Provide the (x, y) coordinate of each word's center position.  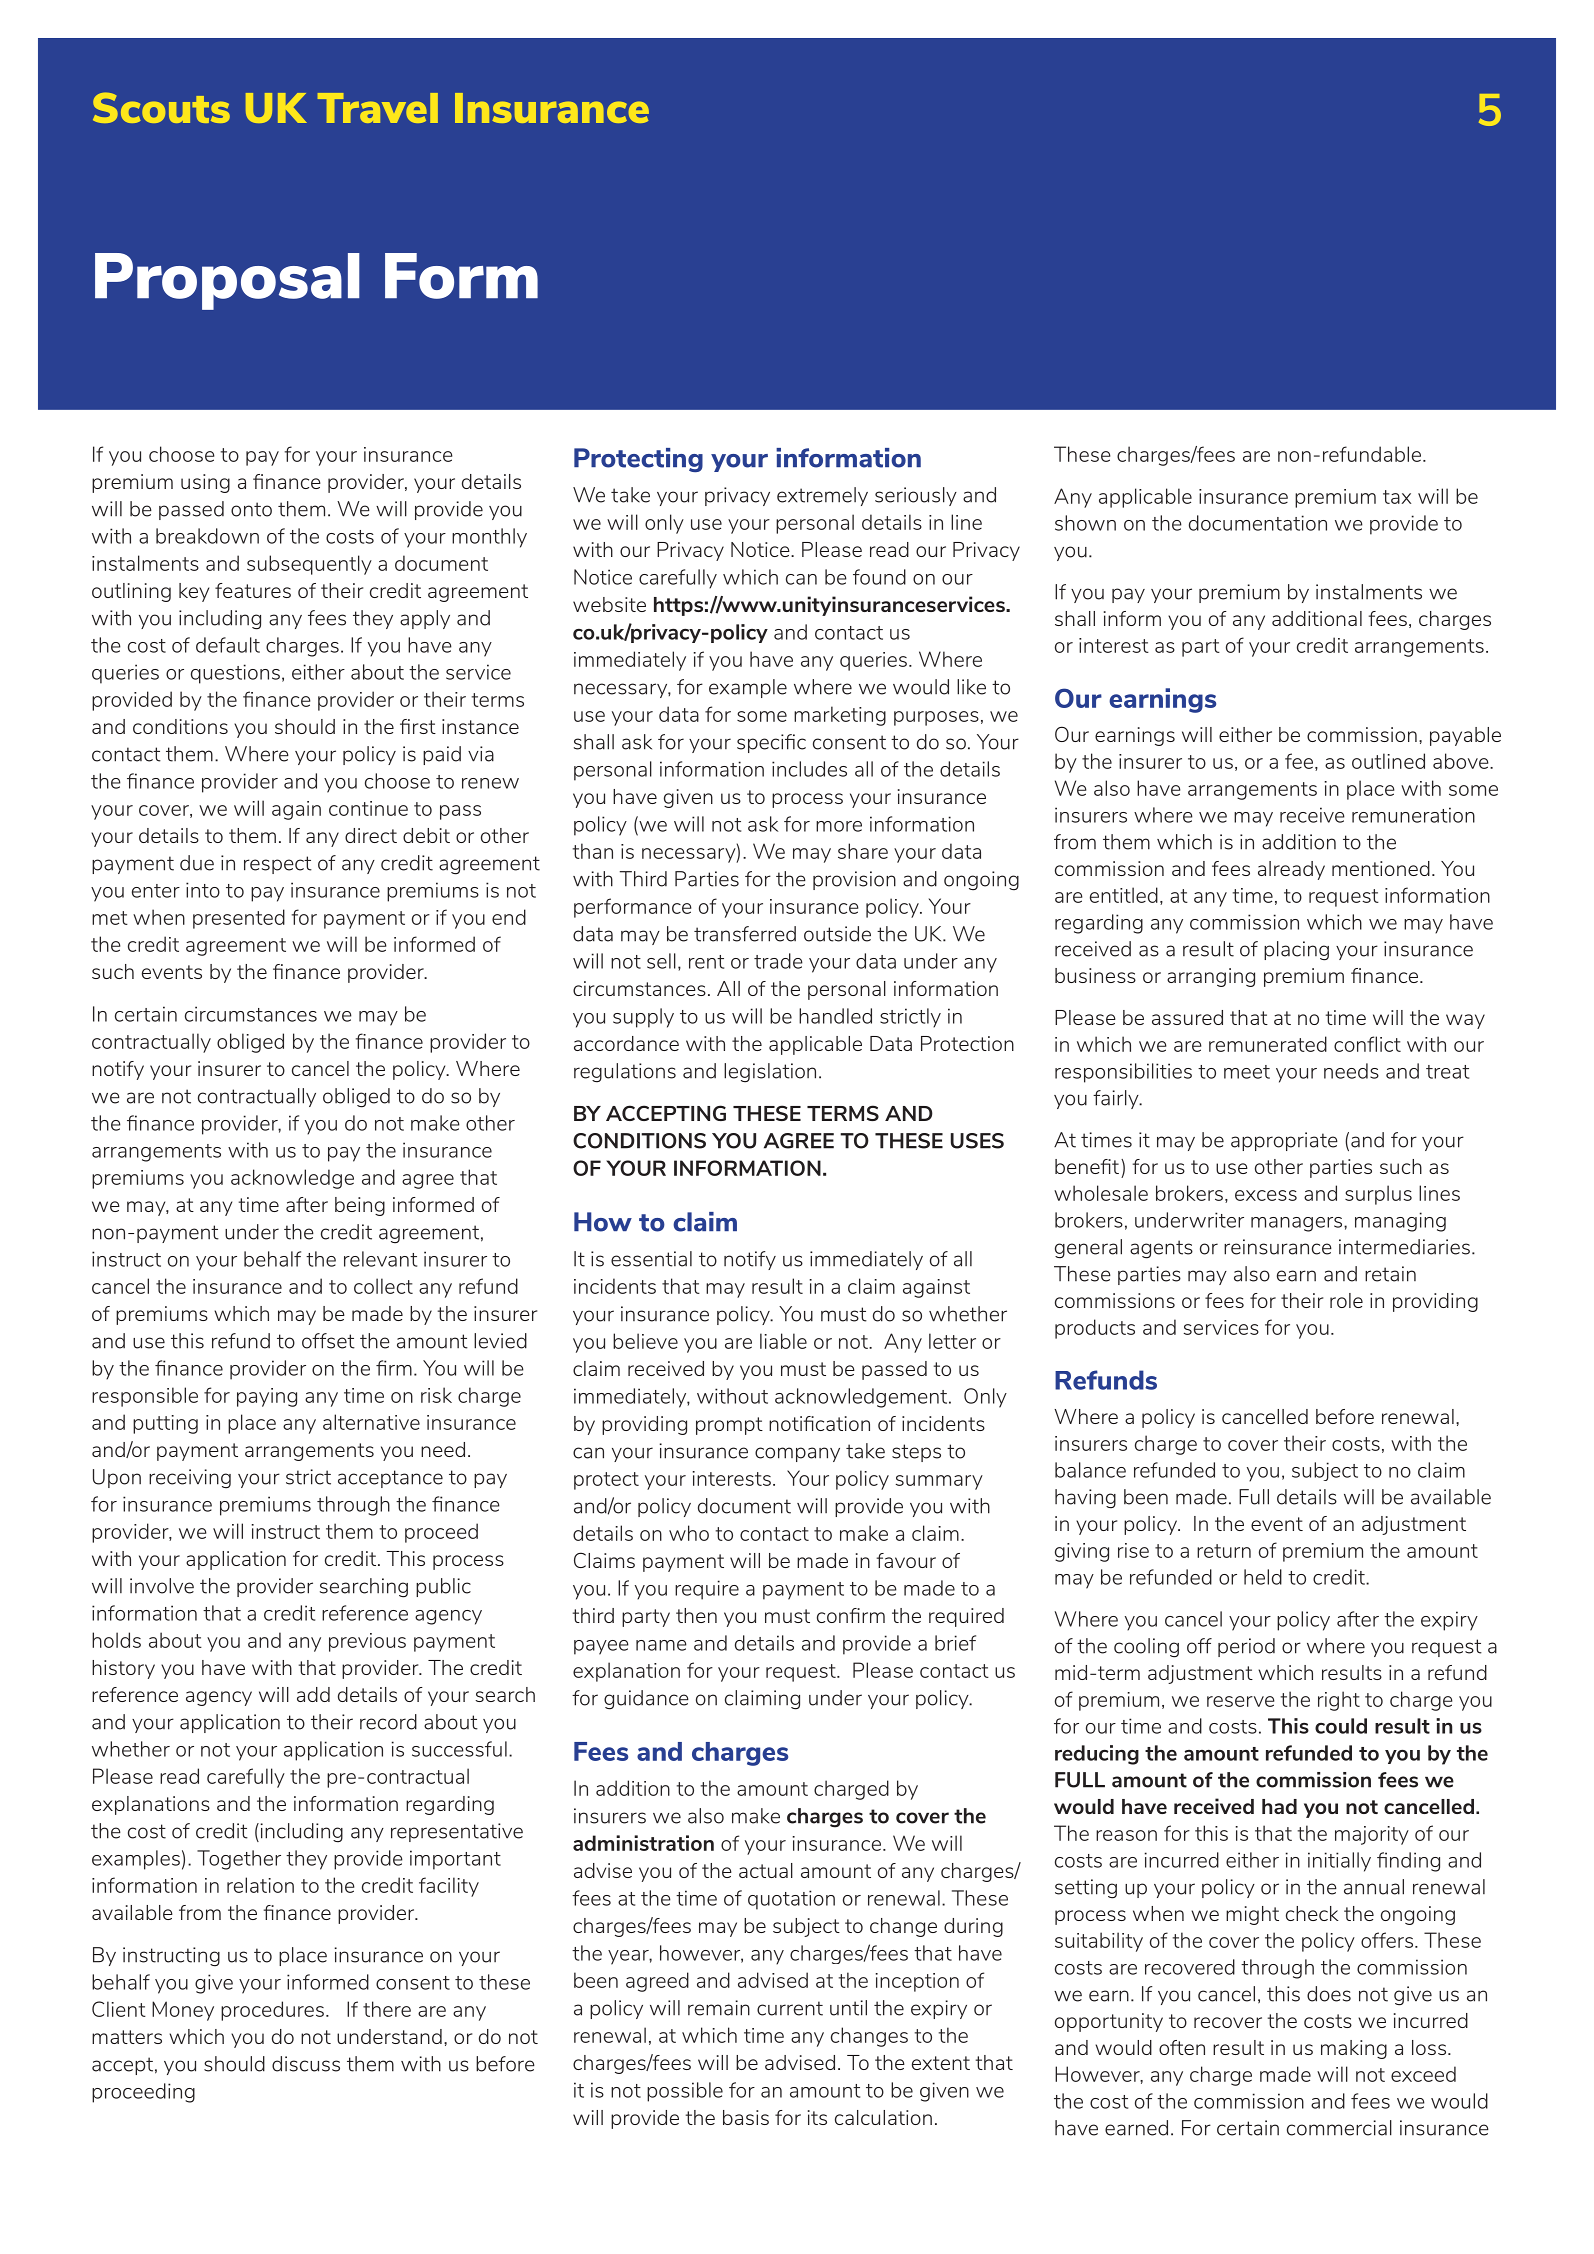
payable (1465, 736)
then (696, 1615)
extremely (822, 496)
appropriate (1284, 1141)
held (1263, 1577)
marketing (840, 716)
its (817, 2117)
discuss (306, 2064)
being (360, 1206)
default (228, 645)
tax (1397, 497)
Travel (378, 108)
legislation (770, 1073)
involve (162, 1586)
